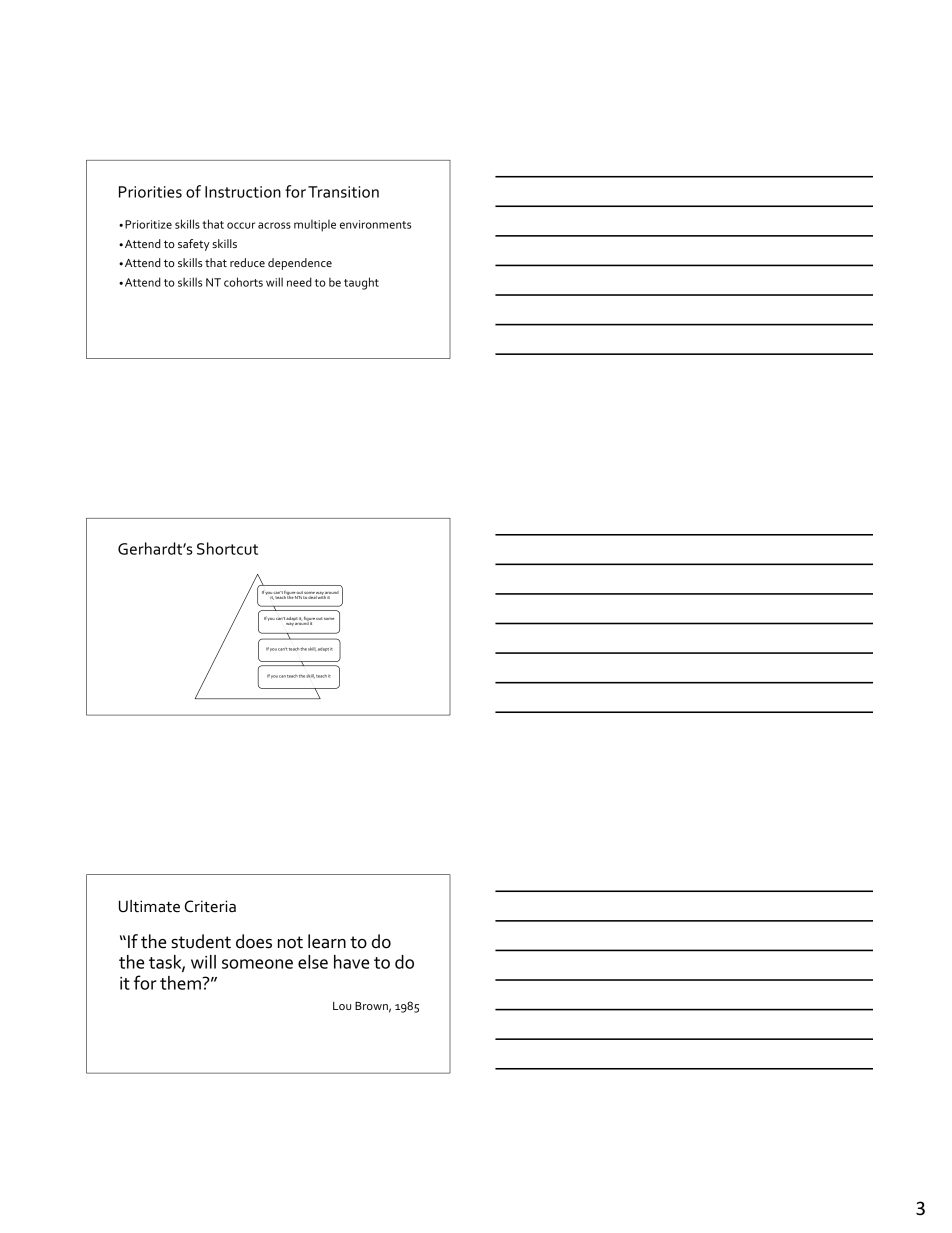 The width and height of the page is (952, 1233). I want to click on does, so click(254, 941).
